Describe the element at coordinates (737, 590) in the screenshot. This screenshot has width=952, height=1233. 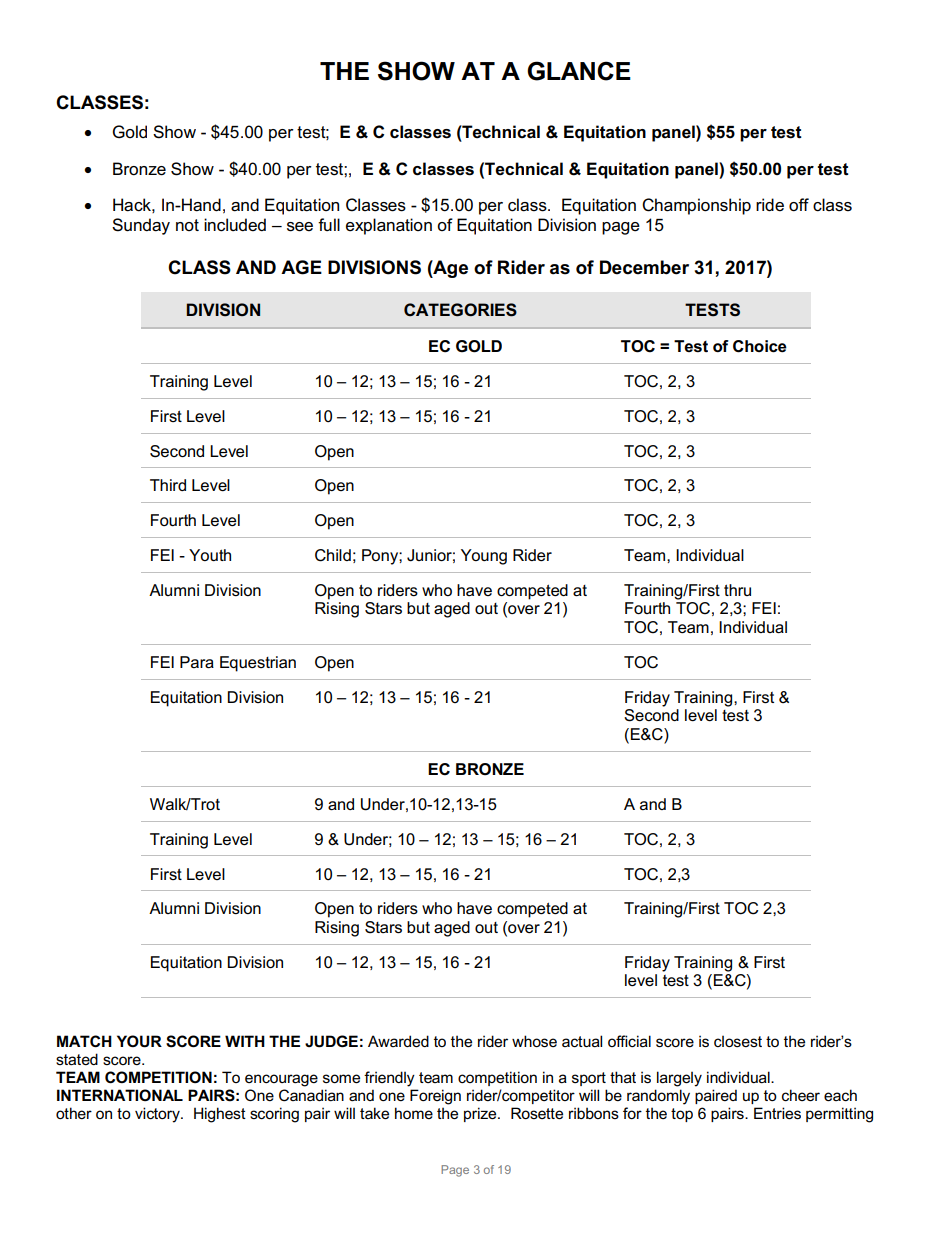
I see `thru` at that location.
